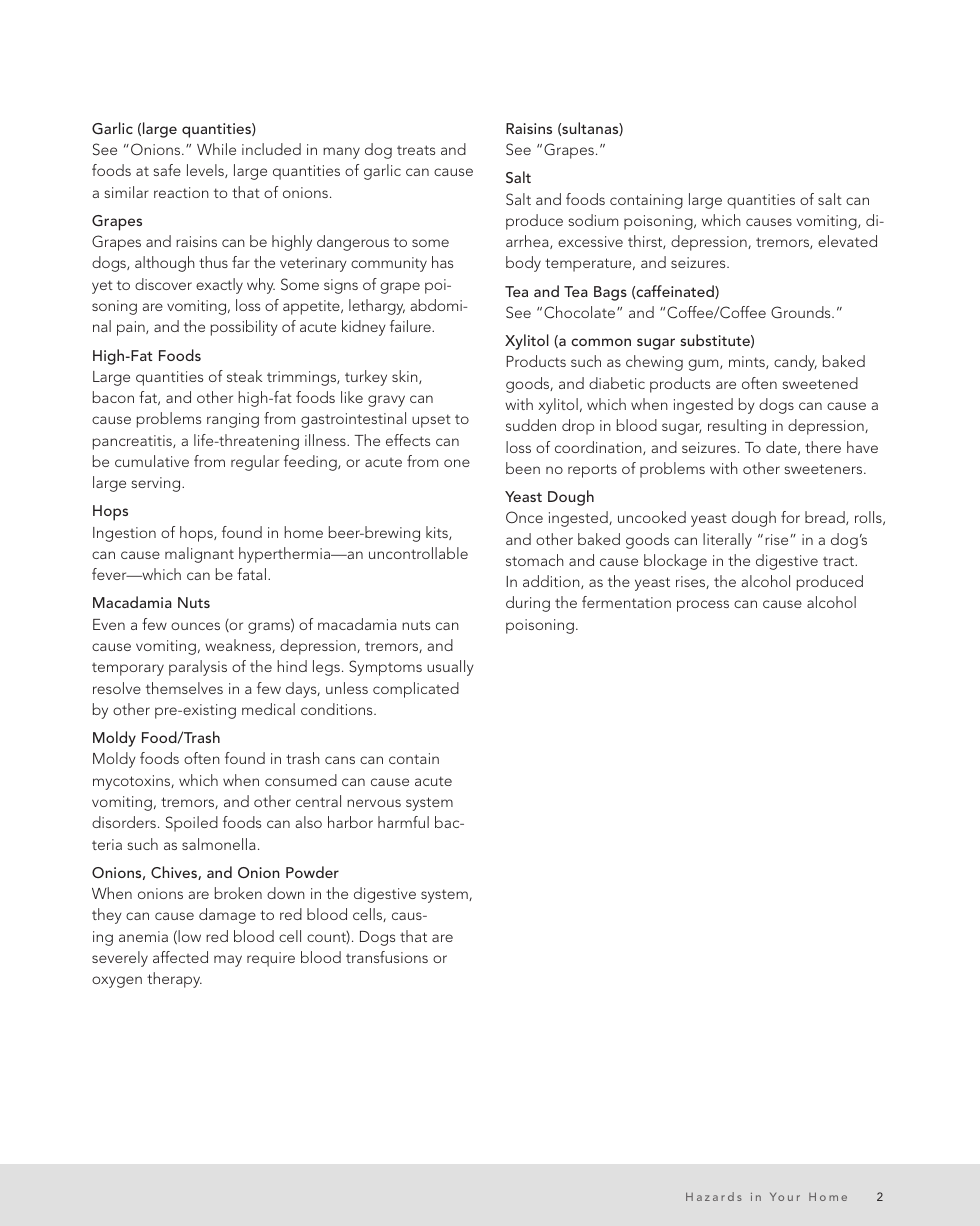  Describe the element at coordinates (184, 688) in the document. I see `themselves` at that location.
